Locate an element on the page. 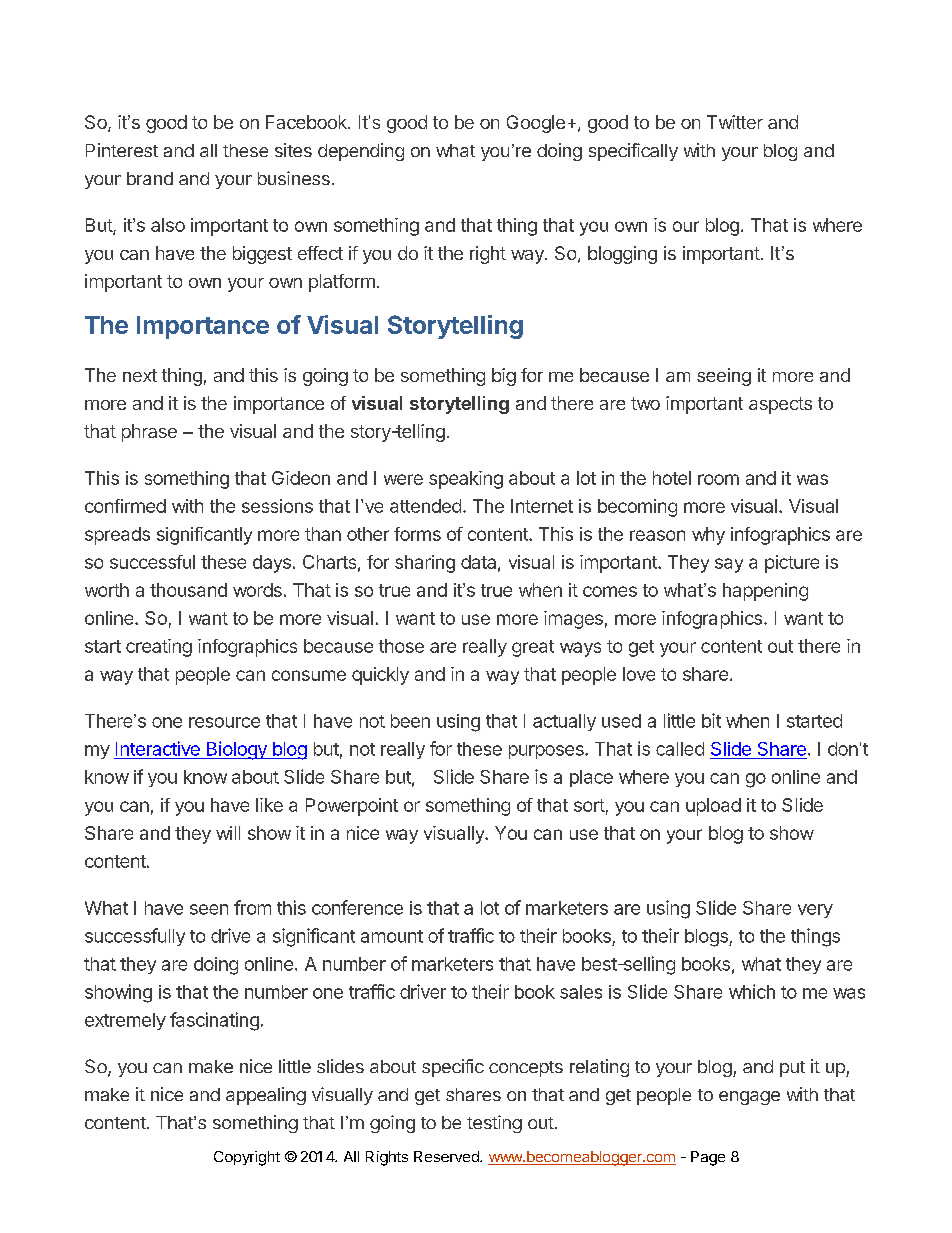  brand is located at coordinates (150, 178).
